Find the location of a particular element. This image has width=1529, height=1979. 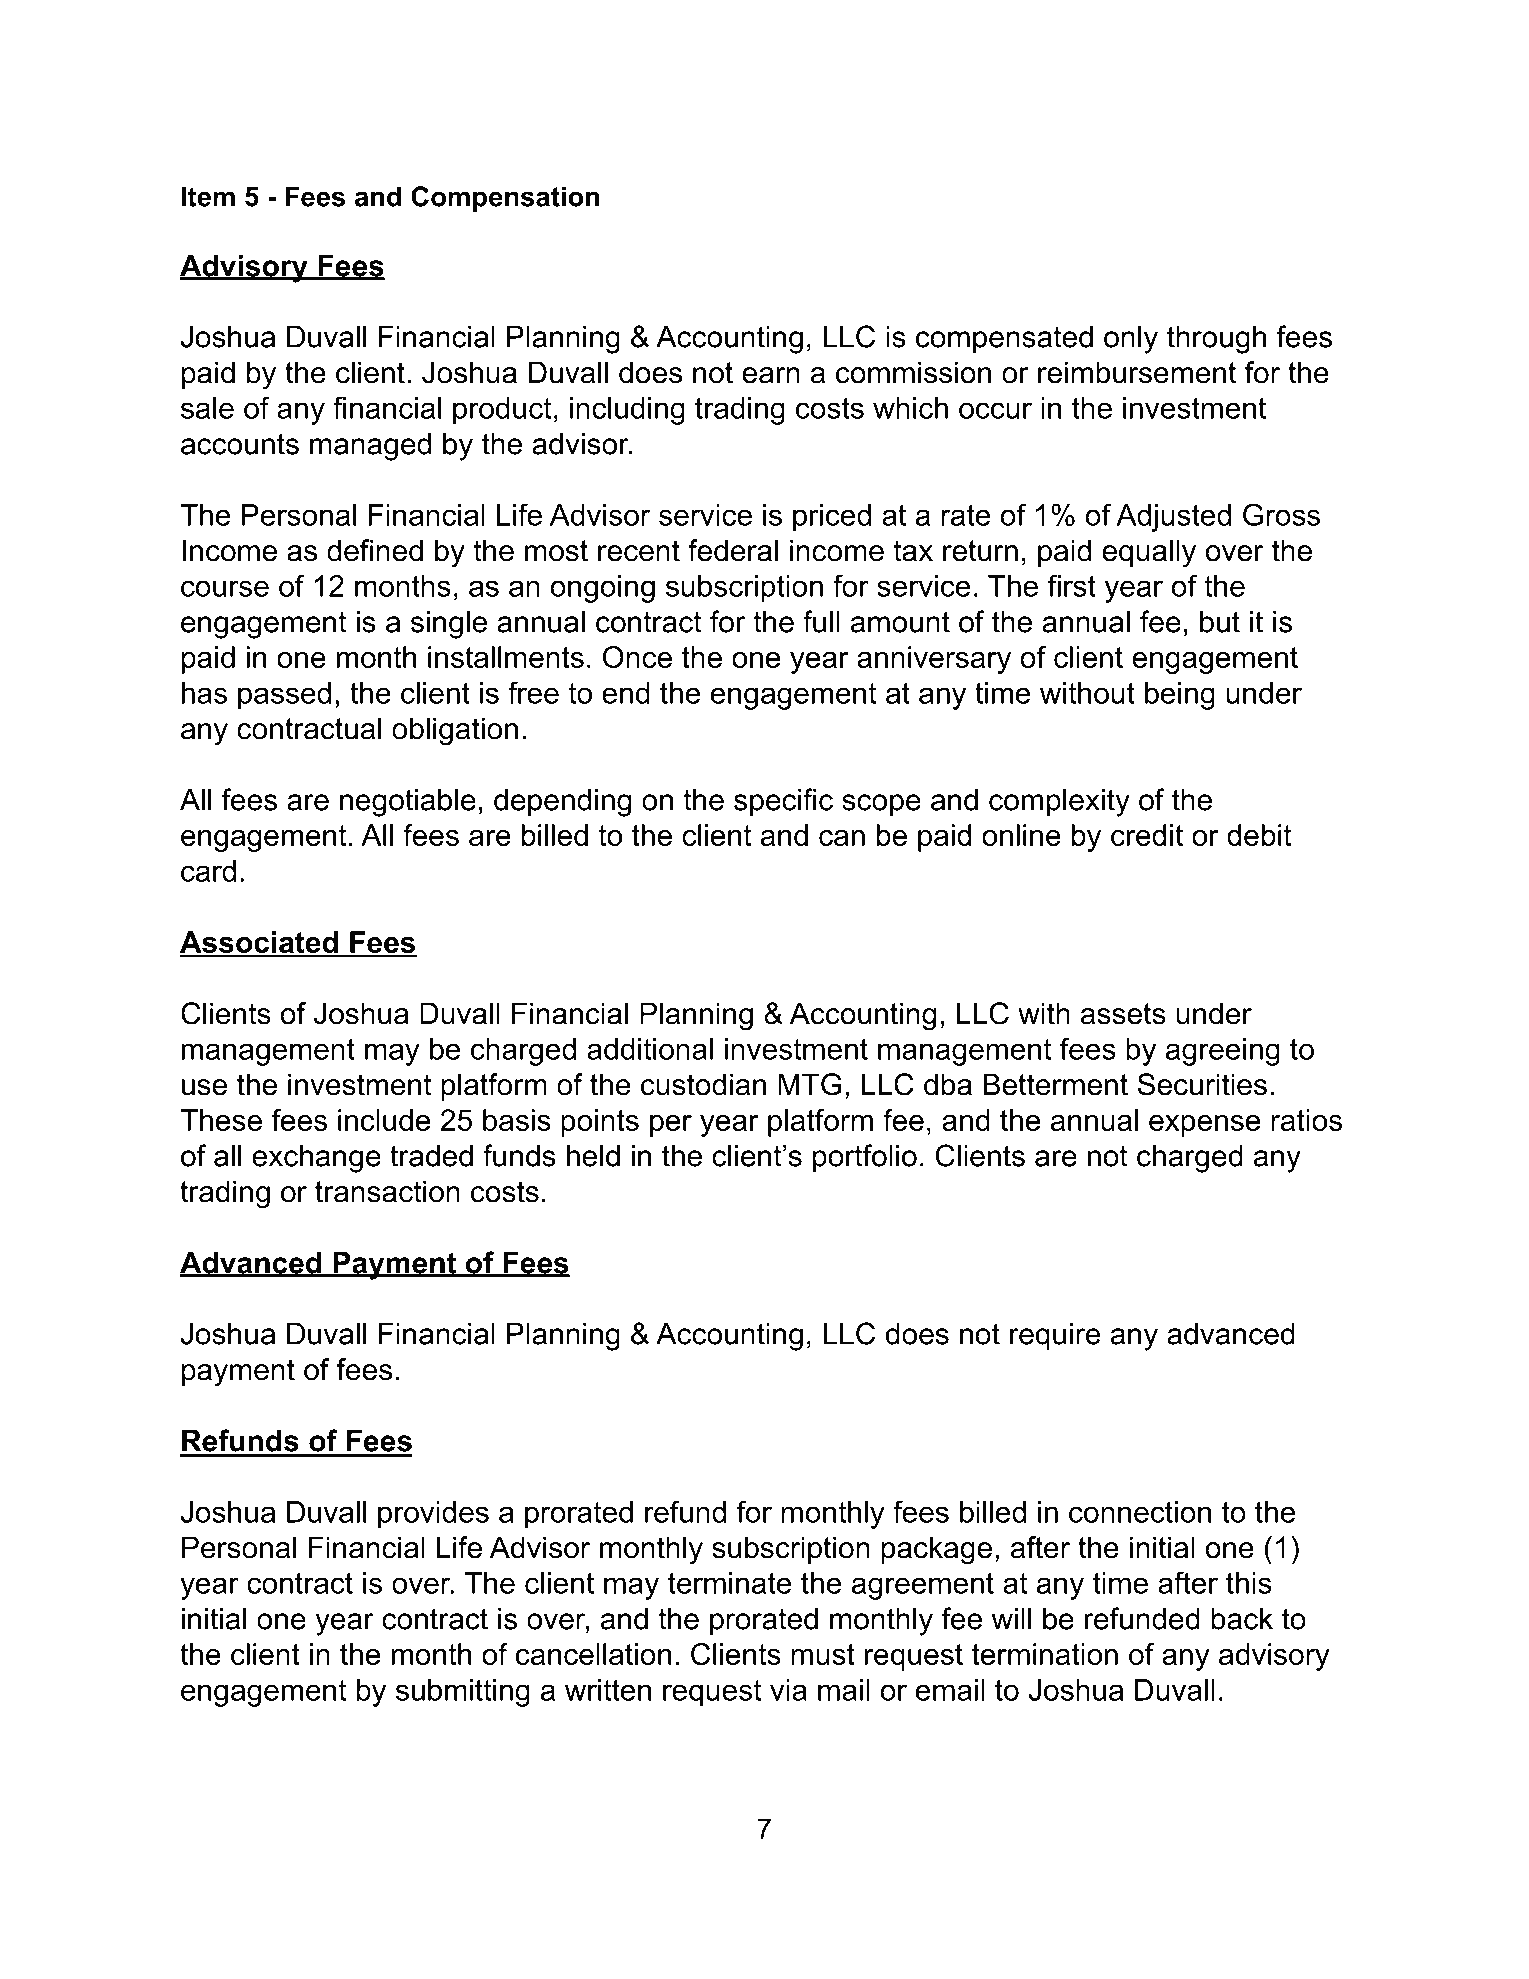

submitting is located at coordinates (463, 1693).
